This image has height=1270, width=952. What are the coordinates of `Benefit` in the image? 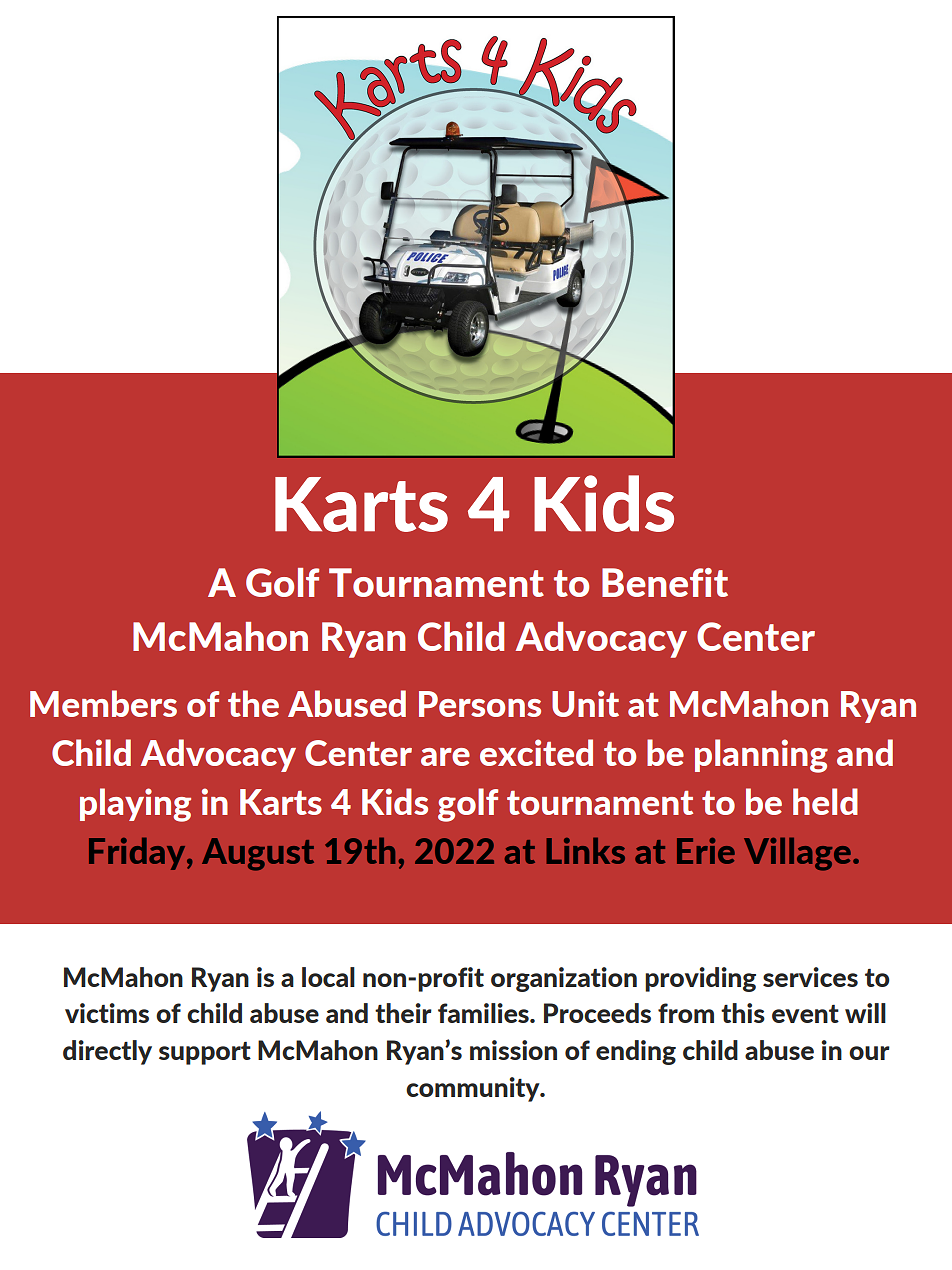 It's located at (665, 582).
